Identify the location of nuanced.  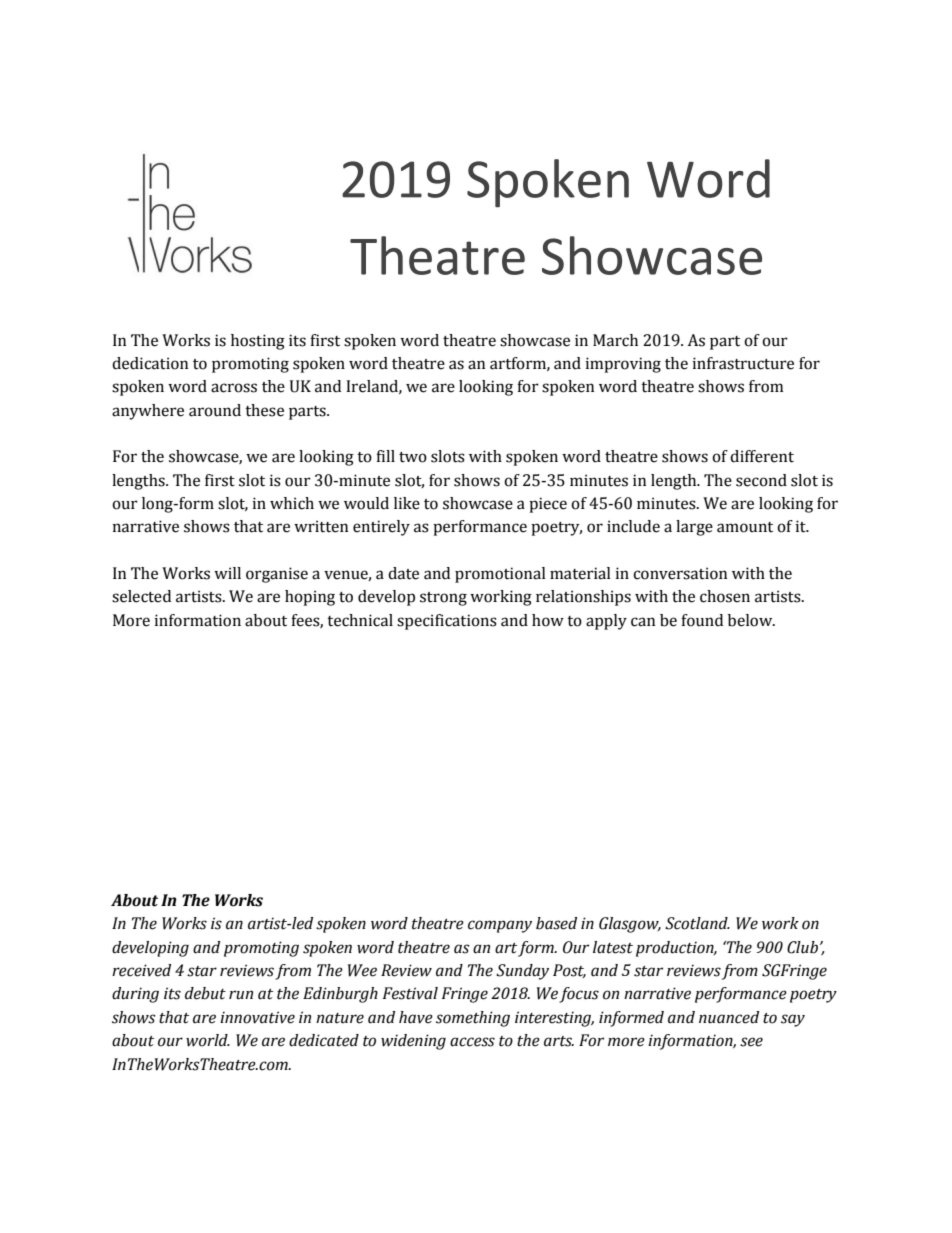
(729, 1017).
